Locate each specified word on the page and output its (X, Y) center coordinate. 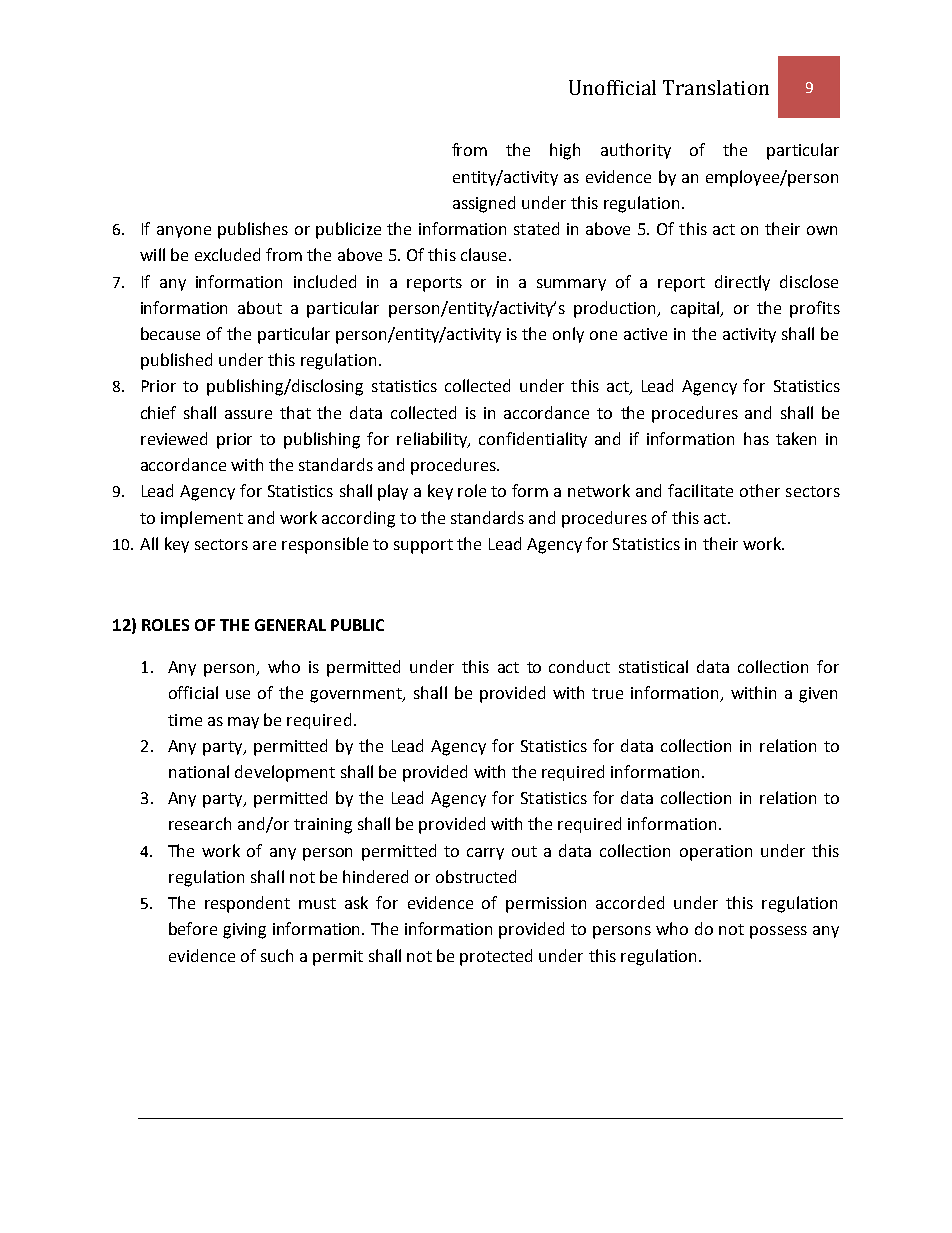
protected (496, 957)
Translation (716, 87)
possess (778, 932)
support (423, 546)
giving (244, 931)
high (565, 151)
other (760, 490)
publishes (253, 230)
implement (202, 519)
